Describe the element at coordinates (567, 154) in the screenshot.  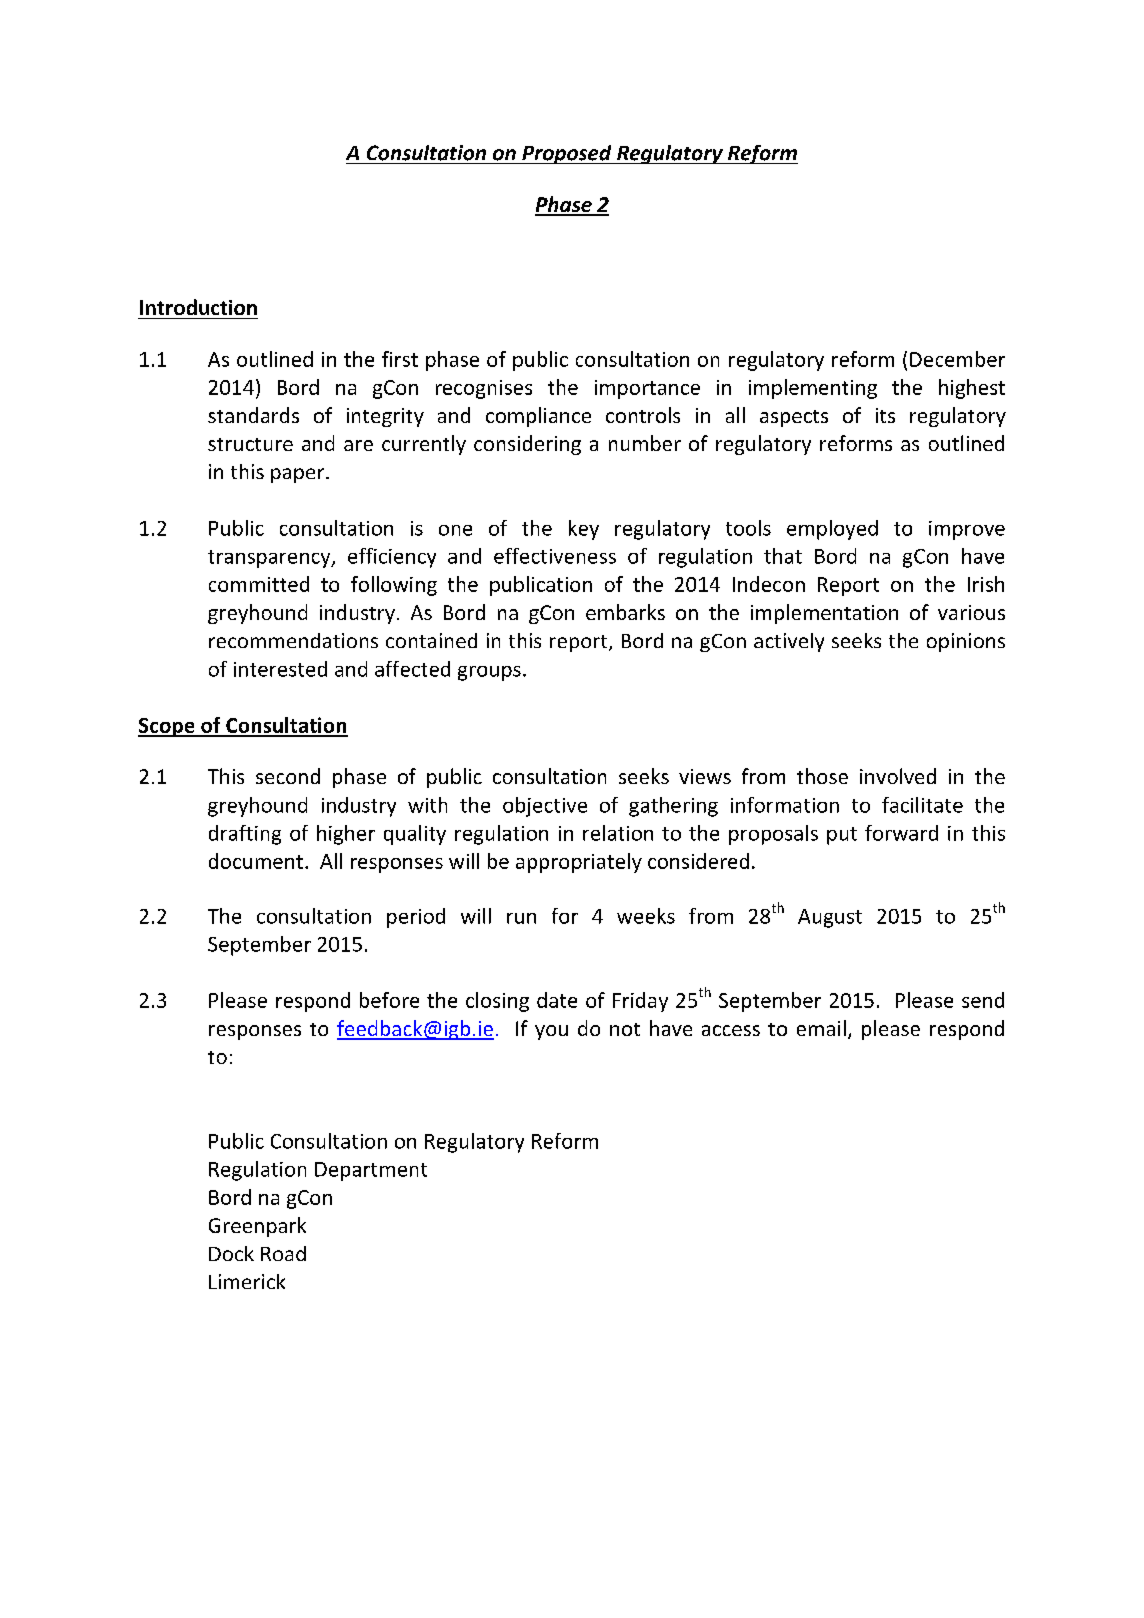
I see `Proposed` at that location.
